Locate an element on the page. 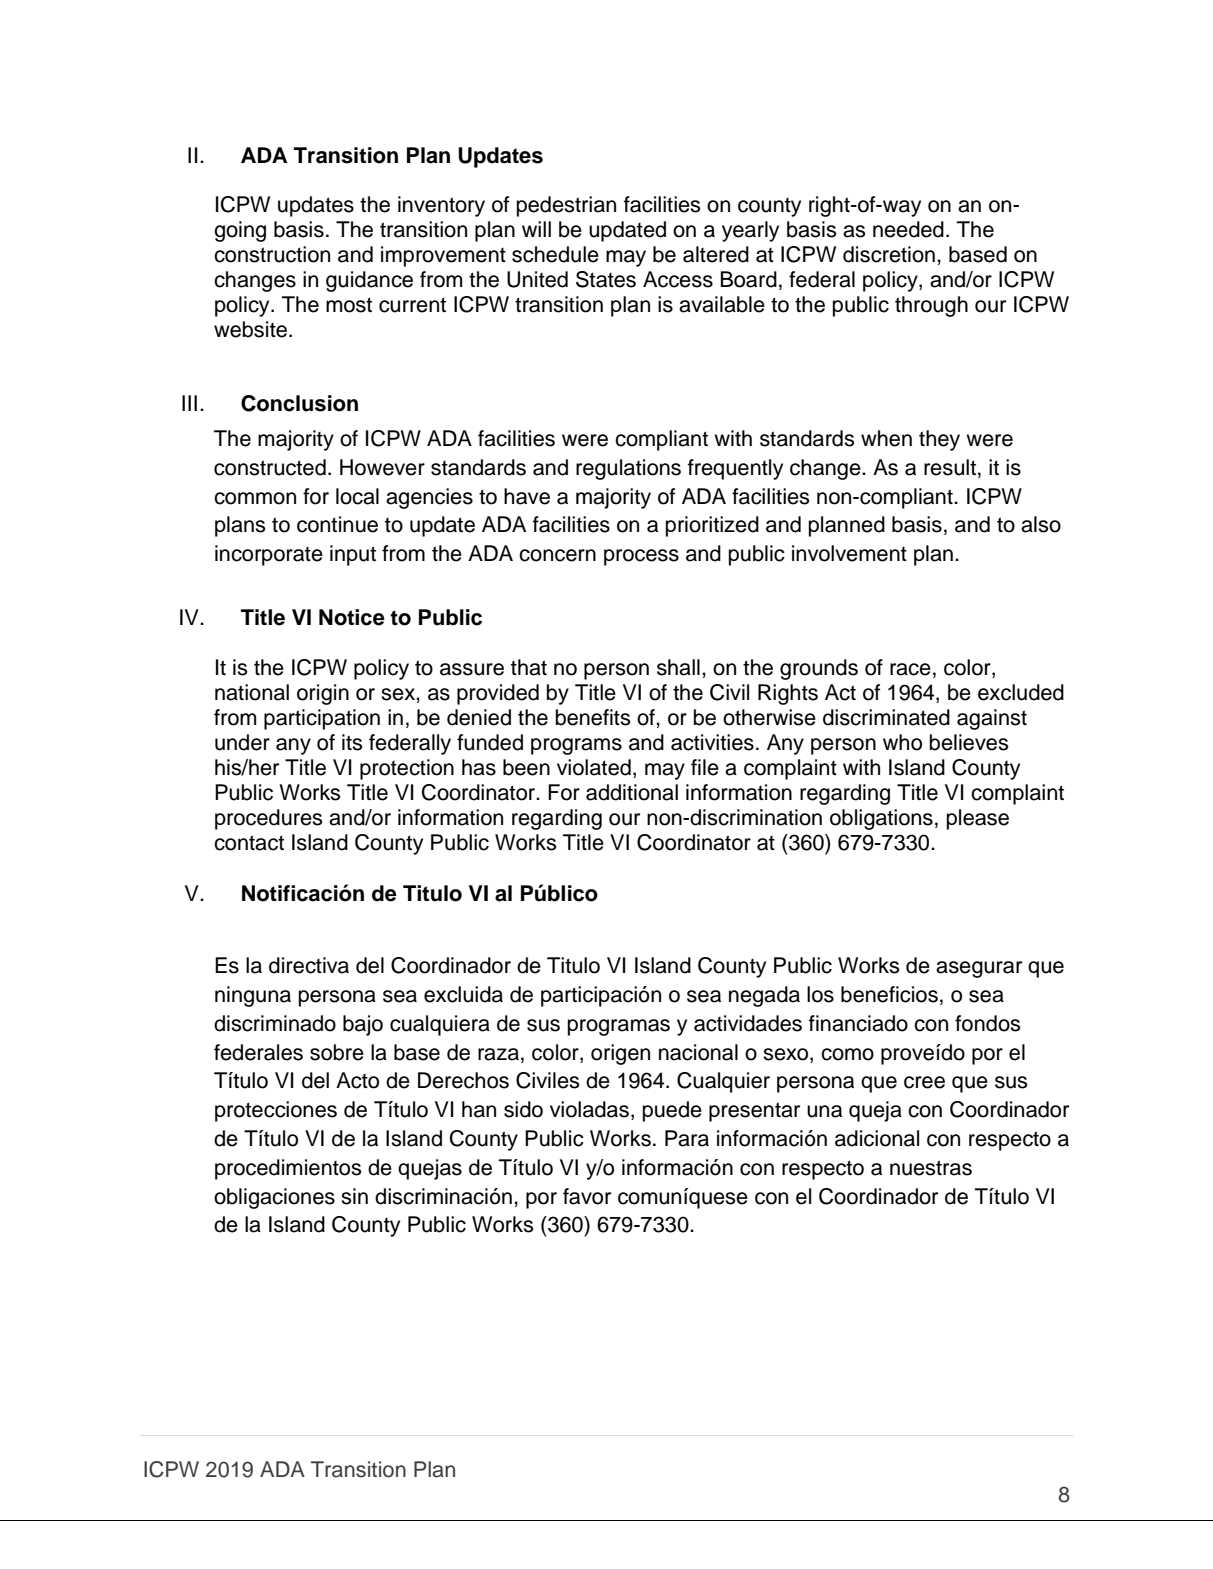 This page has width=1213, height=1569. sin is located at coordinates (354, 1196).
